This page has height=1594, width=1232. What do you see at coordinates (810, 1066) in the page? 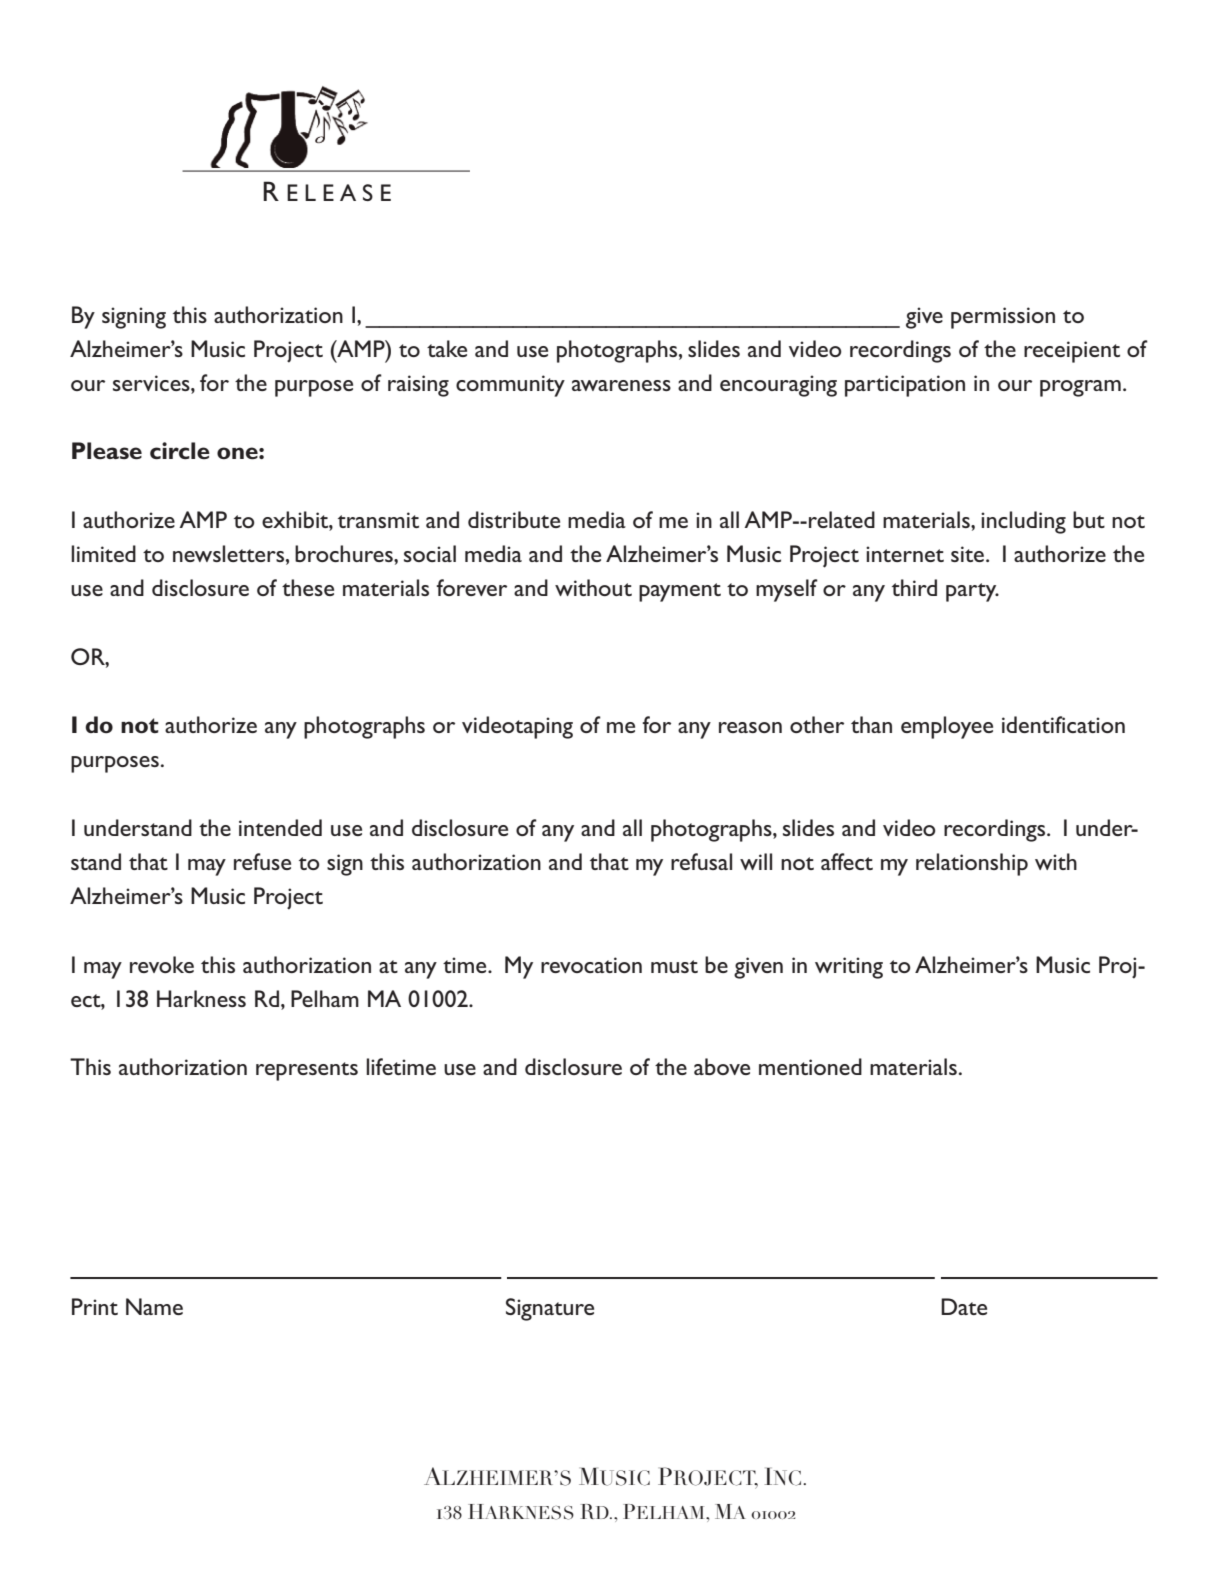
I see `mentioned` at bounding box center [810, 1066].
